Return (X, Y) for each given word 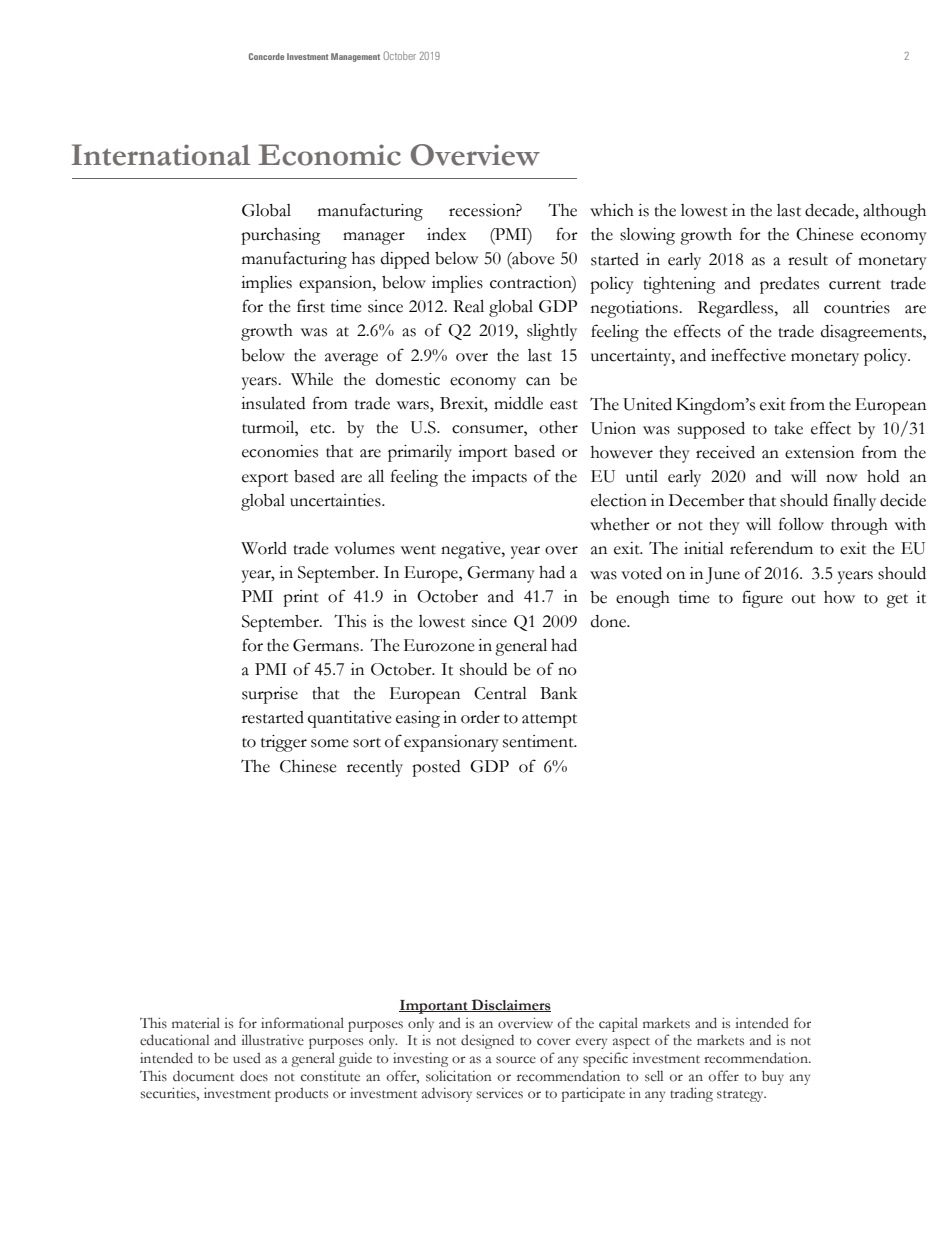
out (804, 599)
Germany (501, 574)
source (516, 1060)
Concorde (266, 56)
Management (355, 57)
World (264, 548)
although (894, 212)
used (247, 1058)
